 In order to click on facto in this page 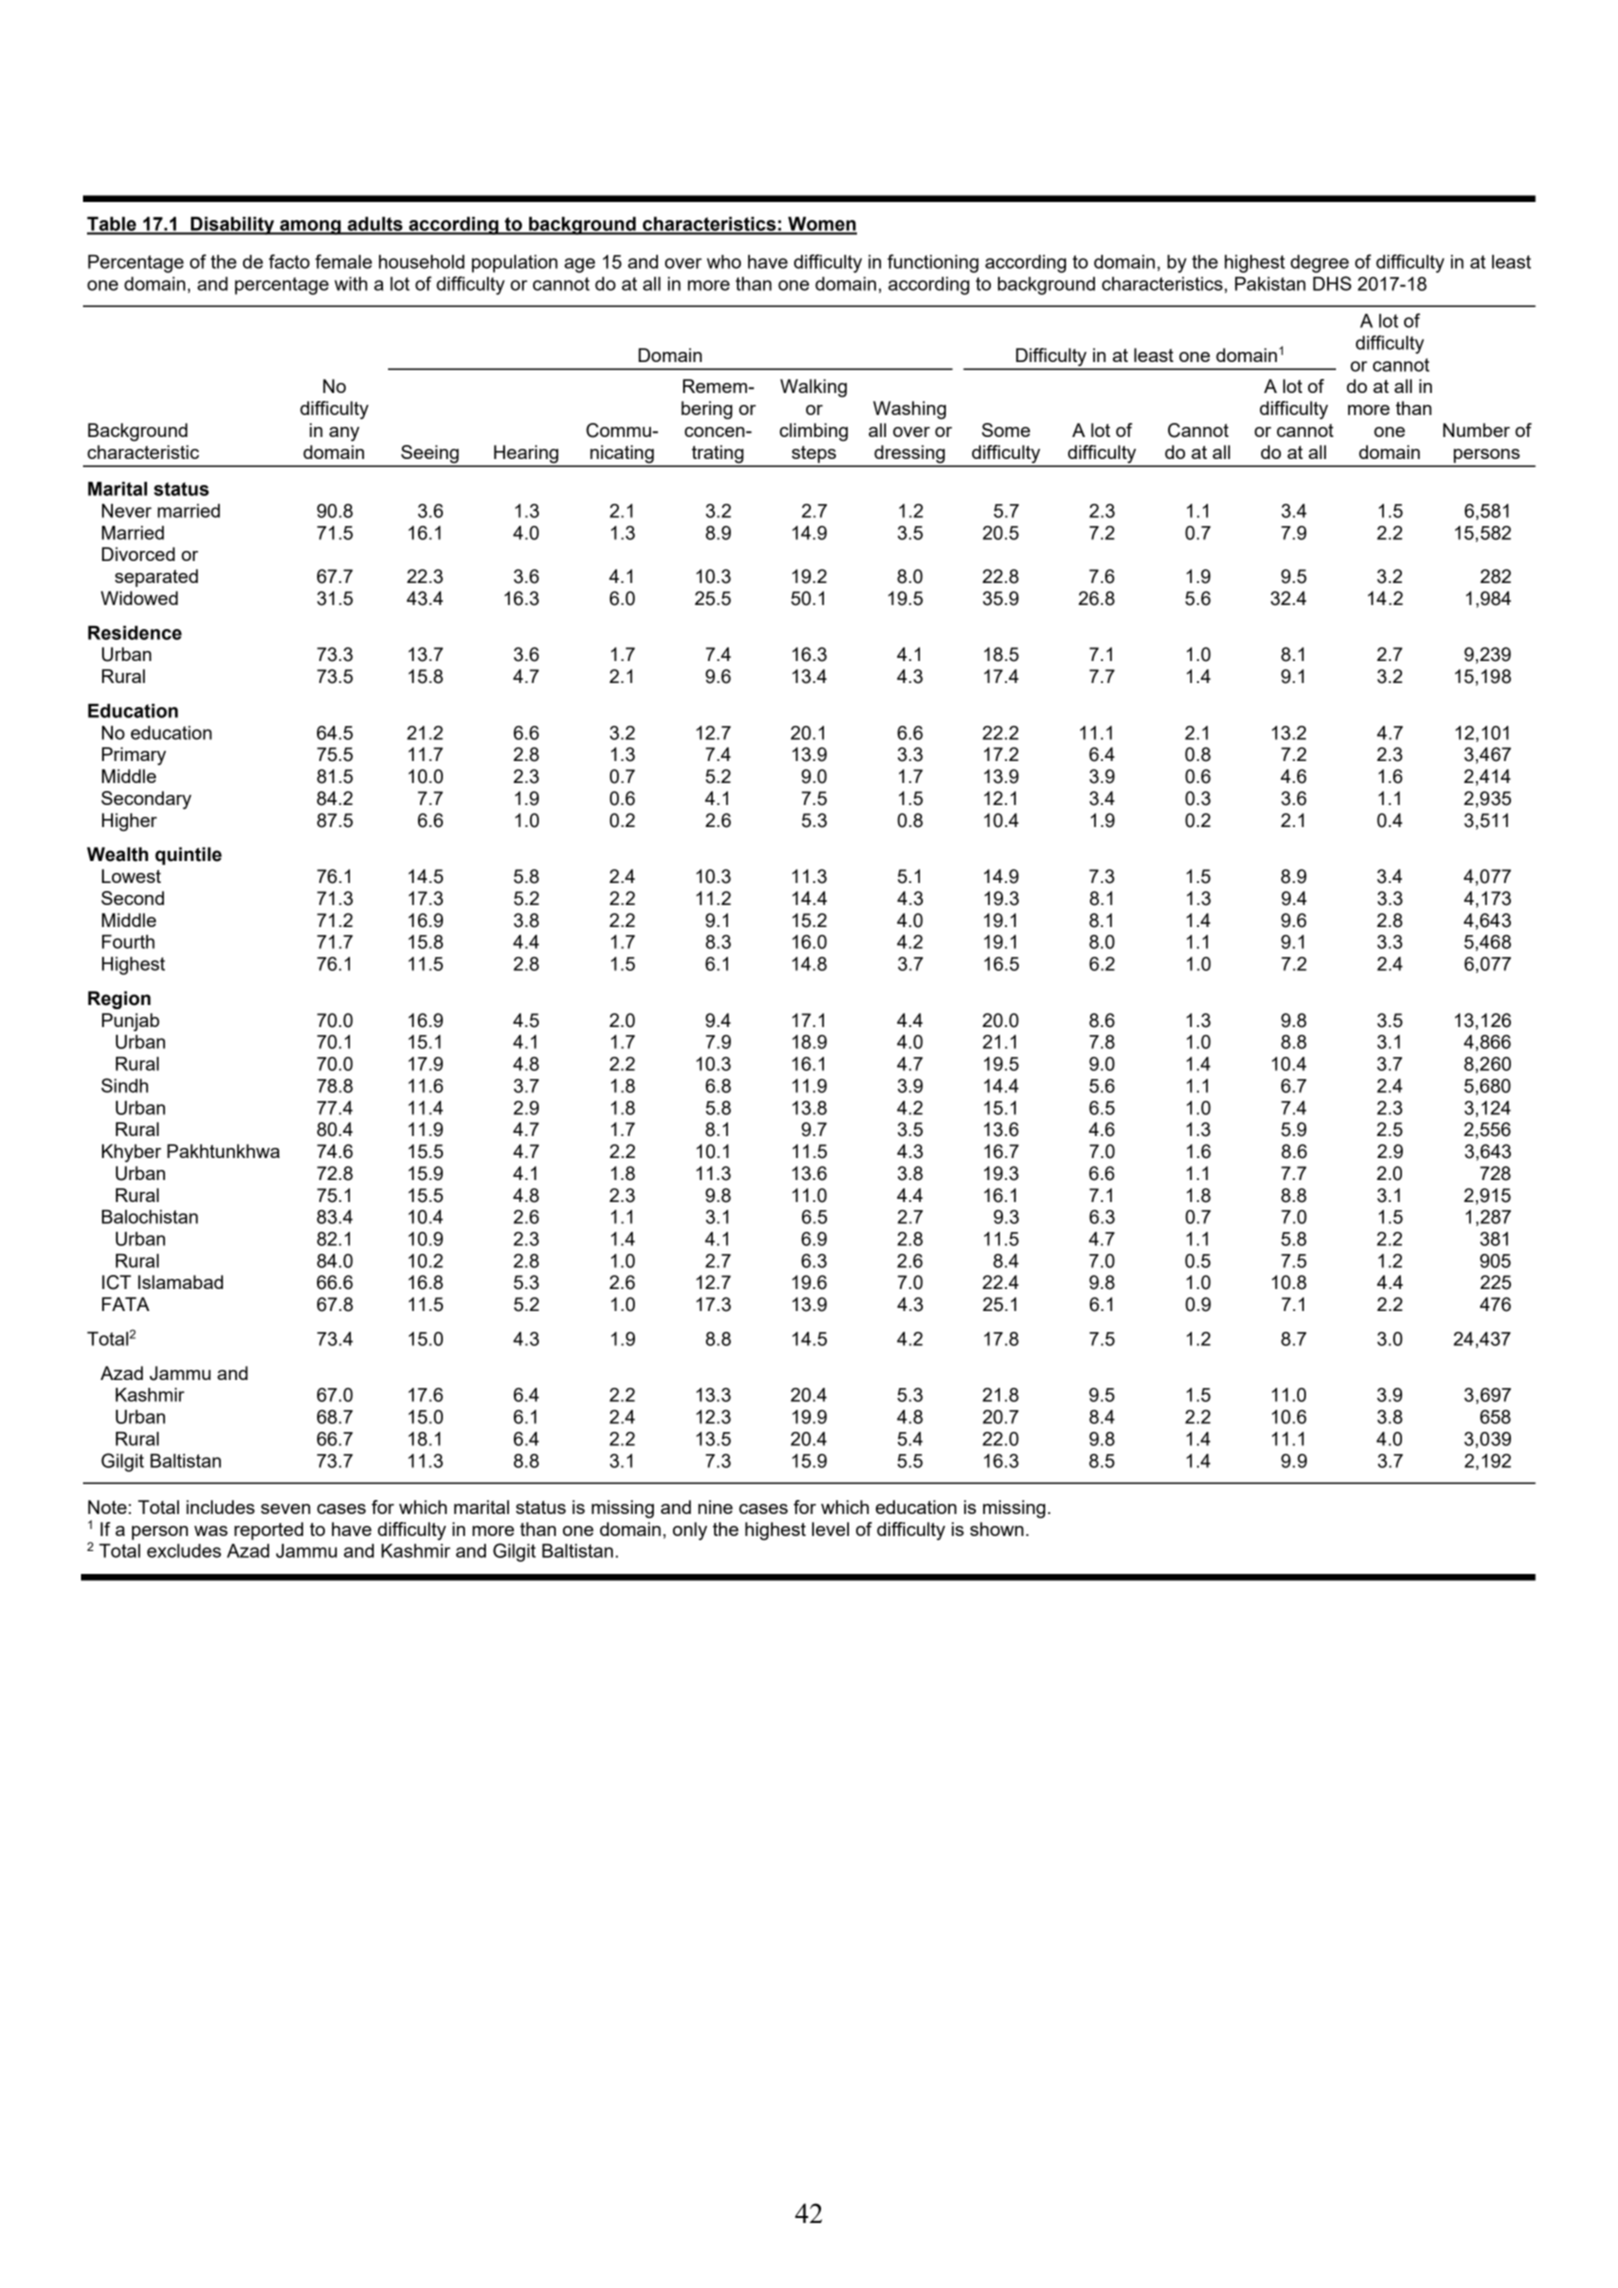, I will do `click(289, 261)`.
